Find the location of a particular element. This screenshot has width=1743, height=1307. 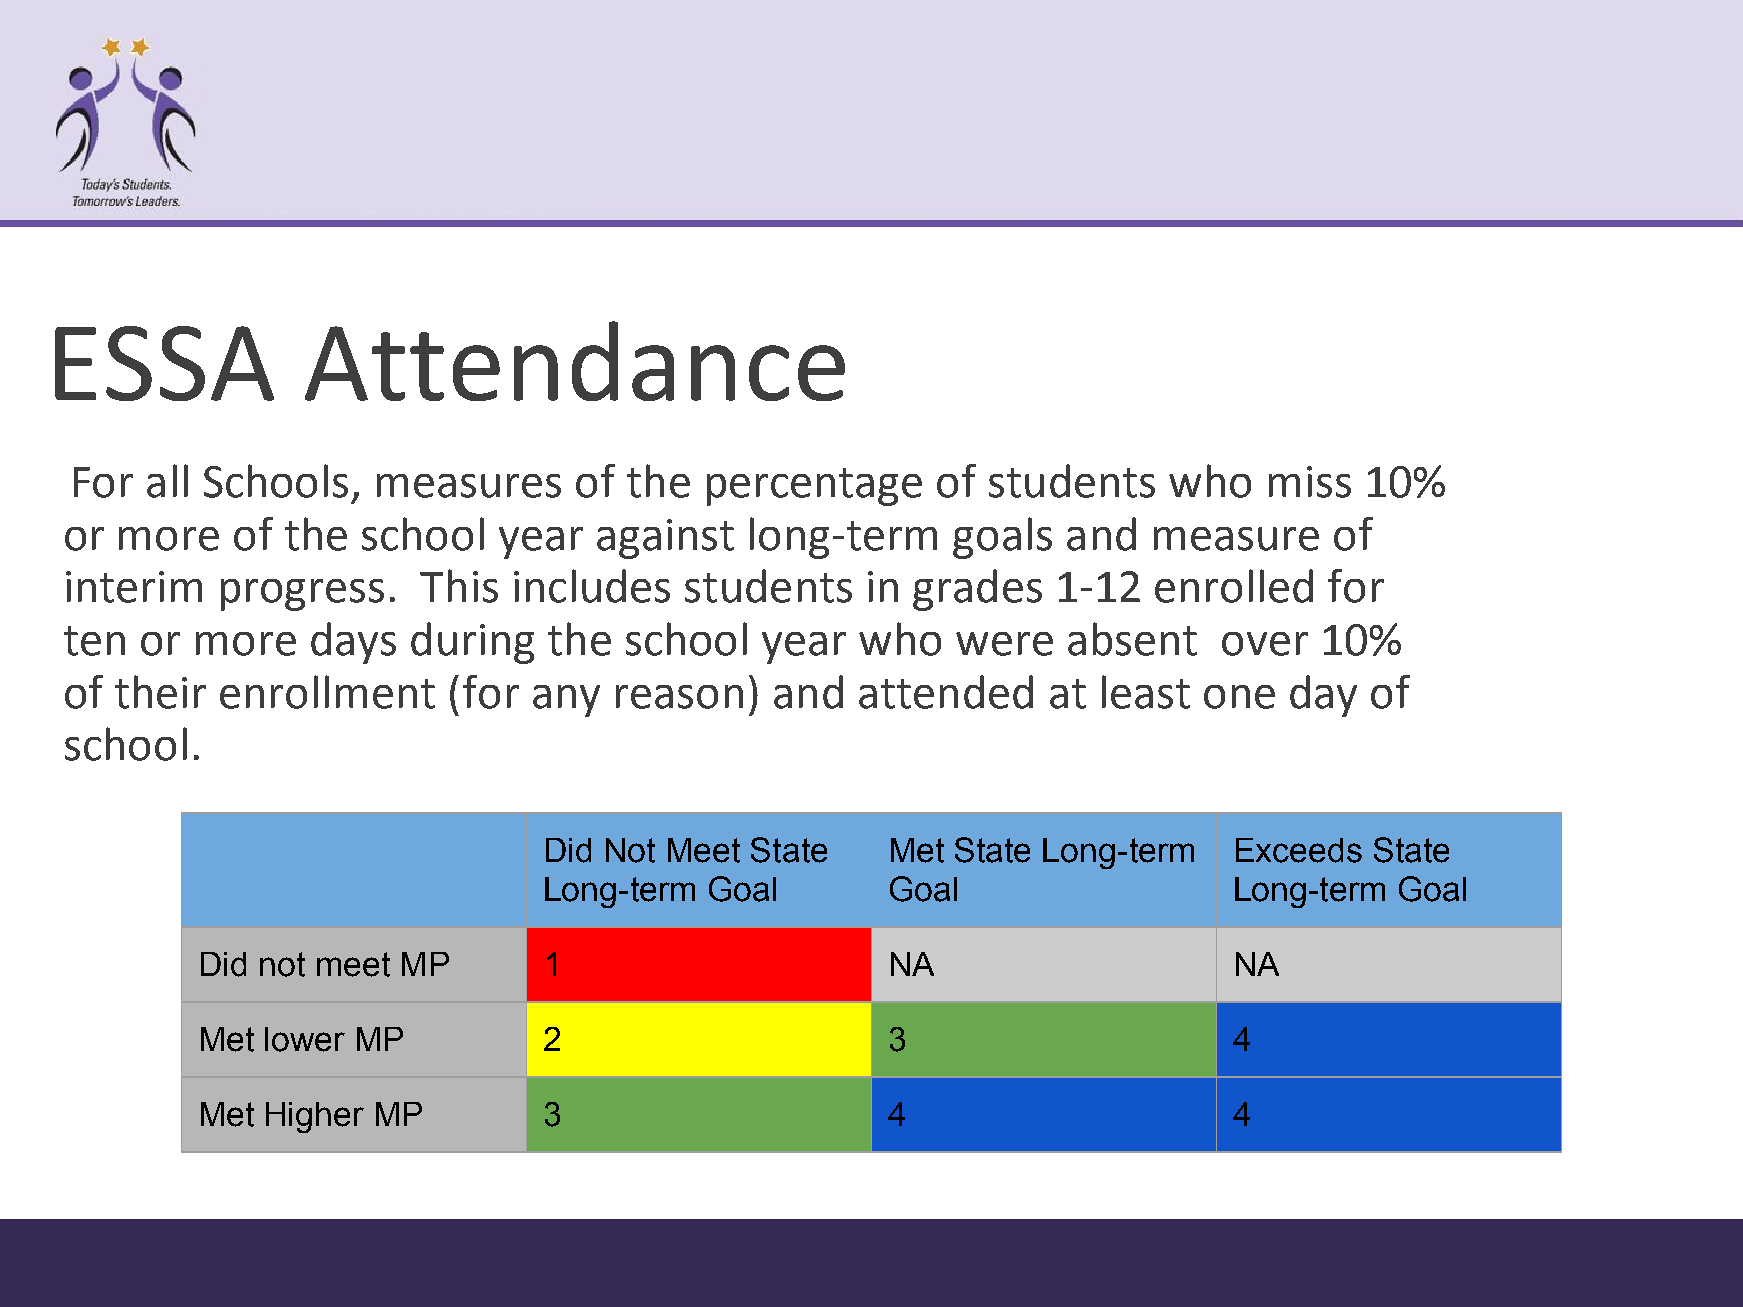

Attendance is located at coordinates (575, 361).
